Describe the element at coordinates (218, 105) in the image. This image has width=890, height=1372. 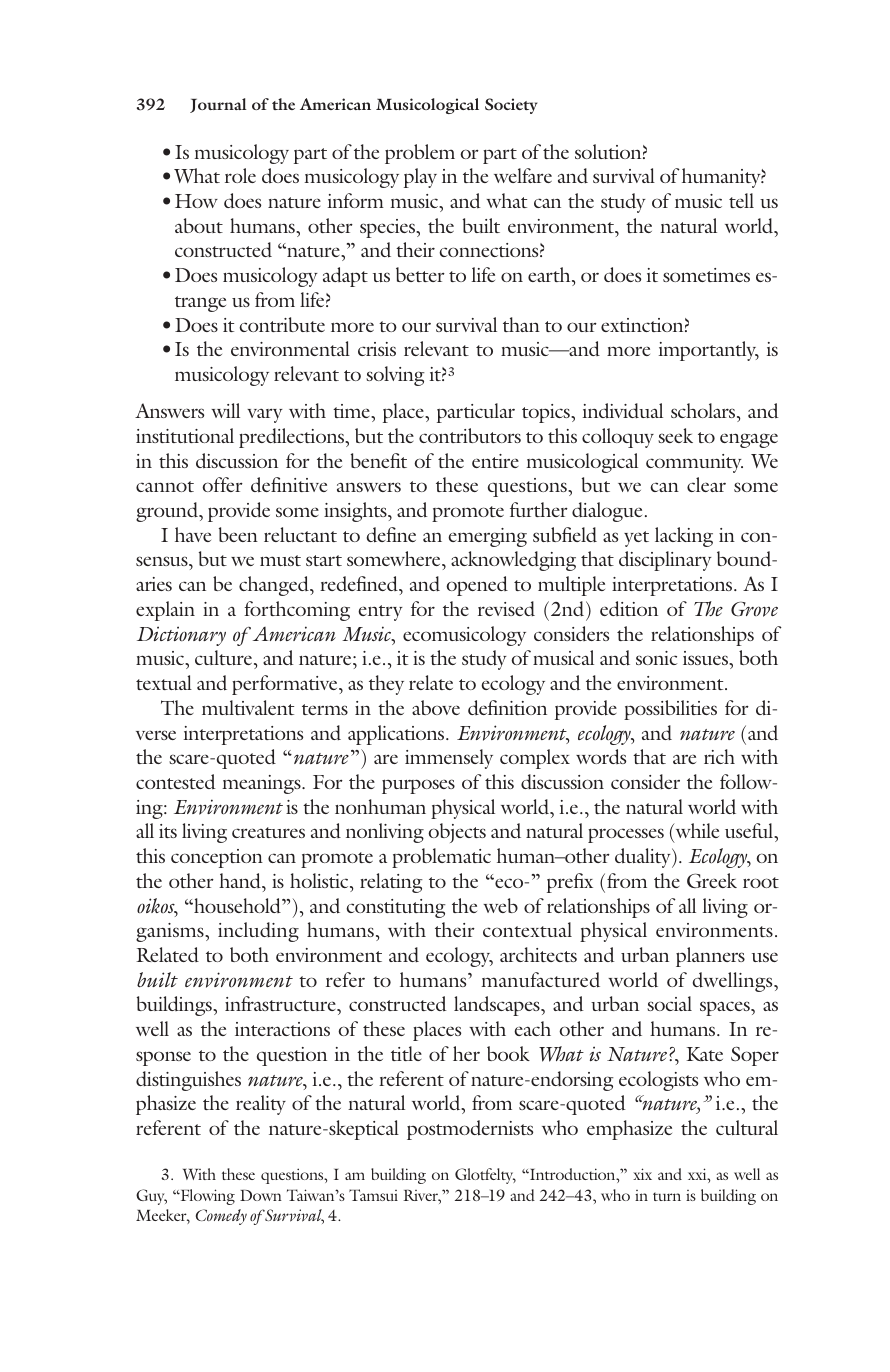
I see `Journal` at that location.
